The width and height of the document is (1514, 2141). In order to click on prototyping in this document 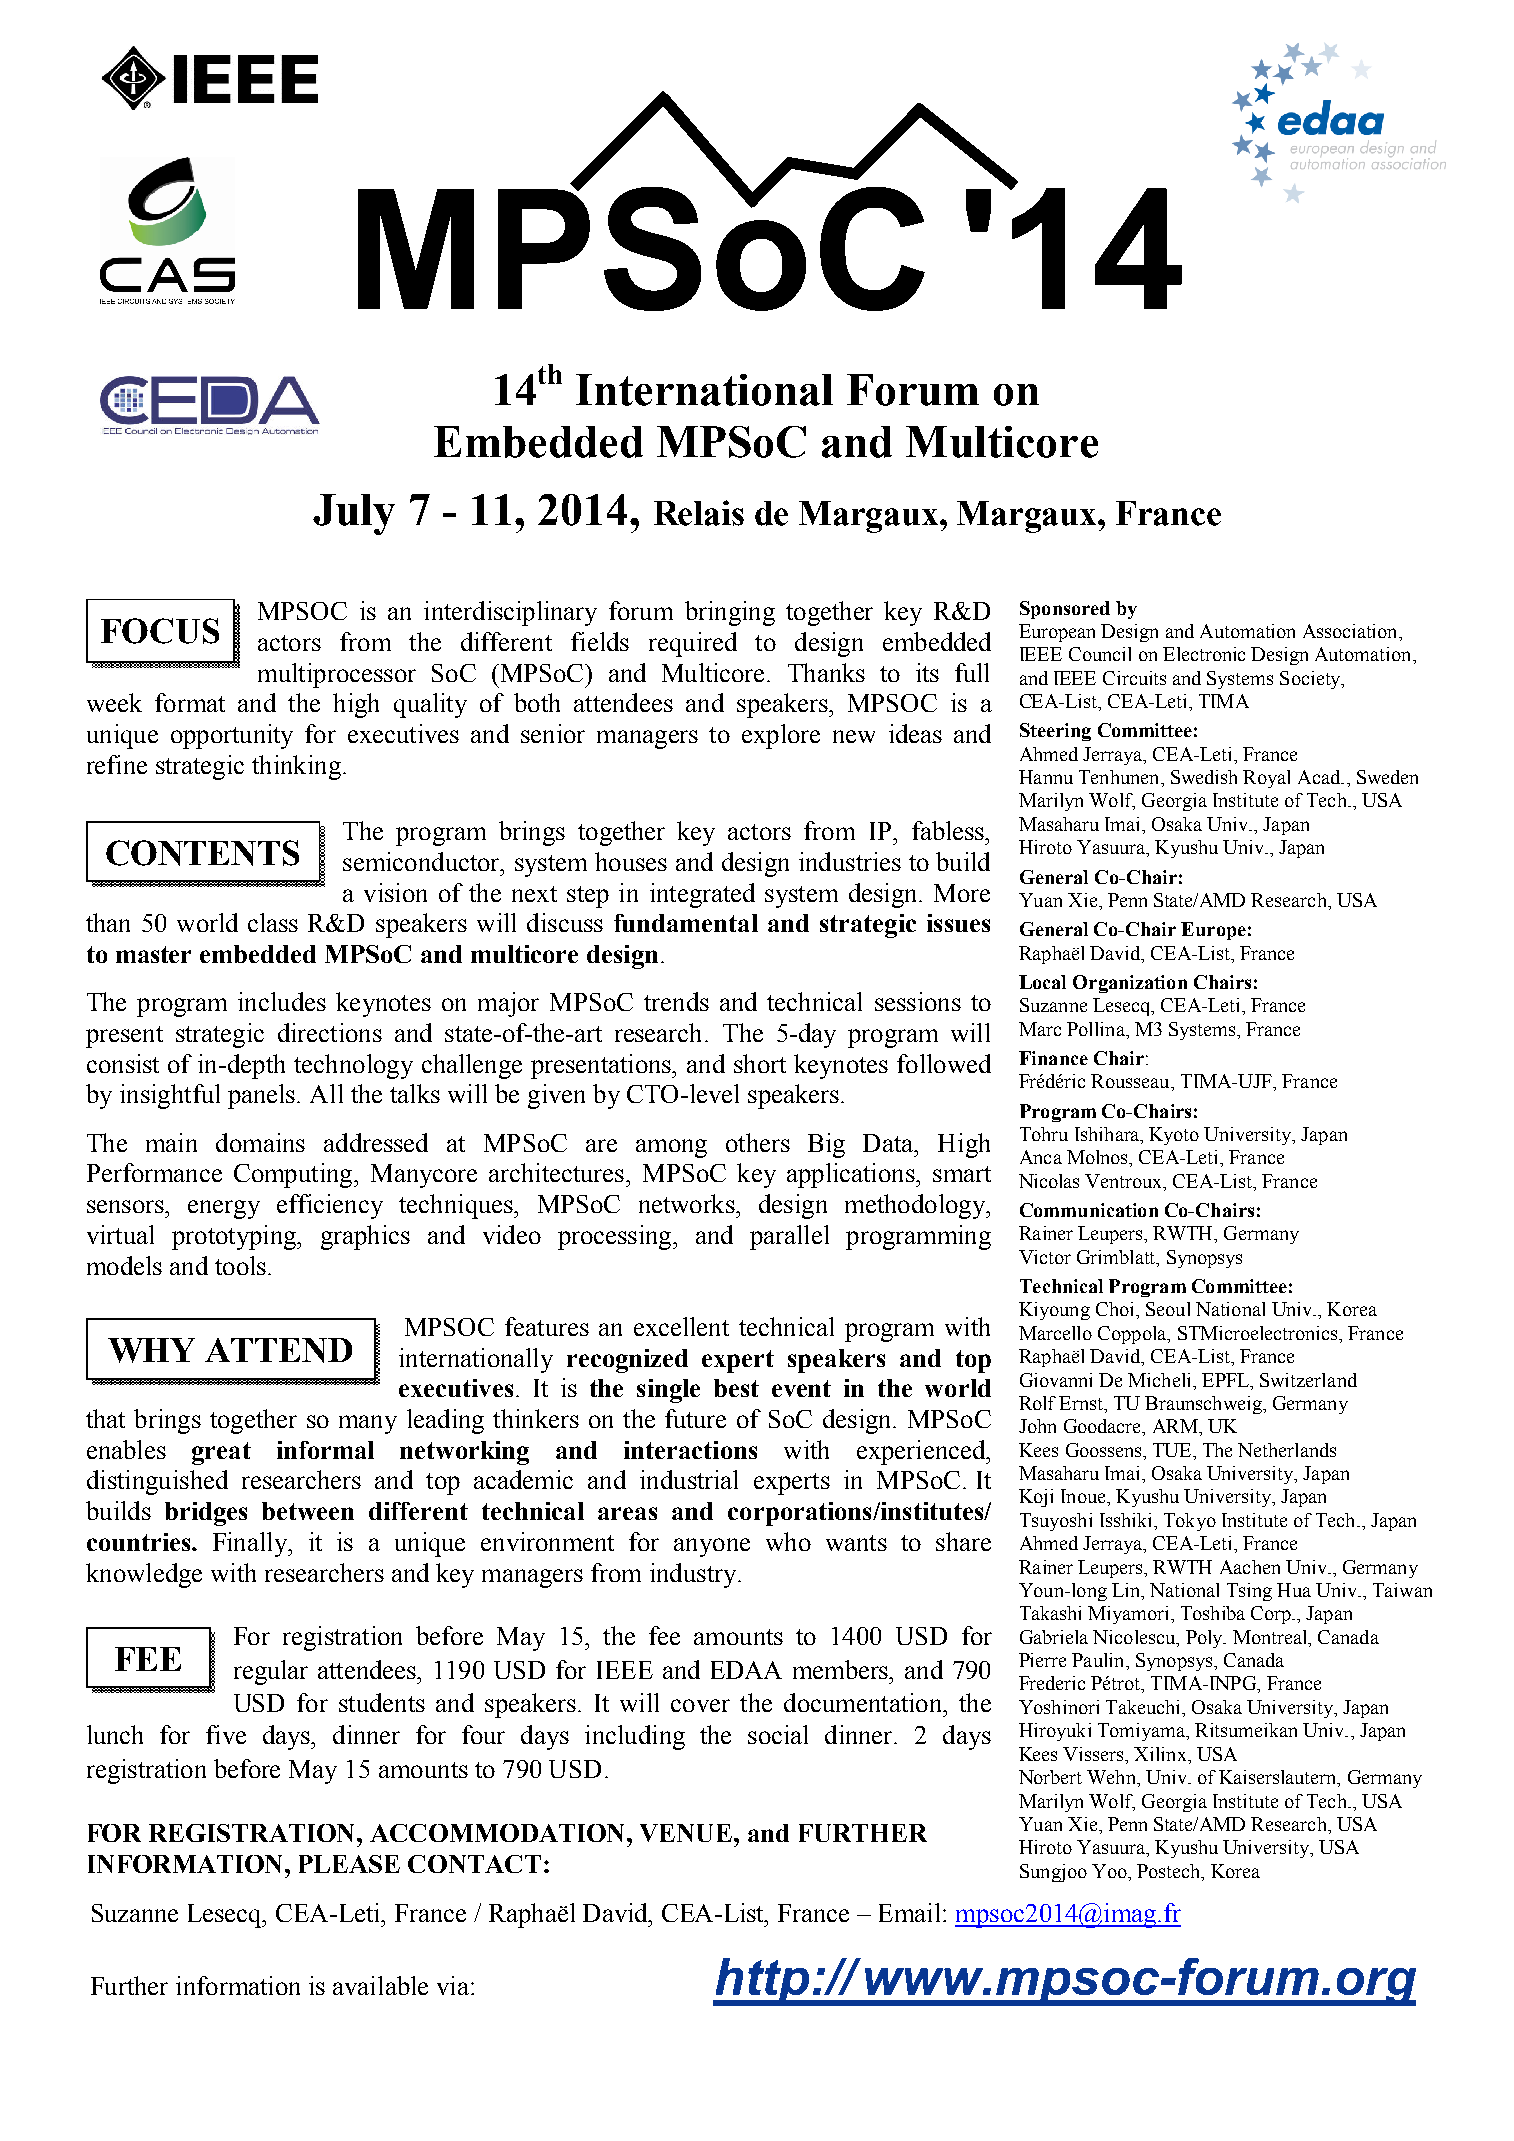, I will do `click(235, 1237)`.
